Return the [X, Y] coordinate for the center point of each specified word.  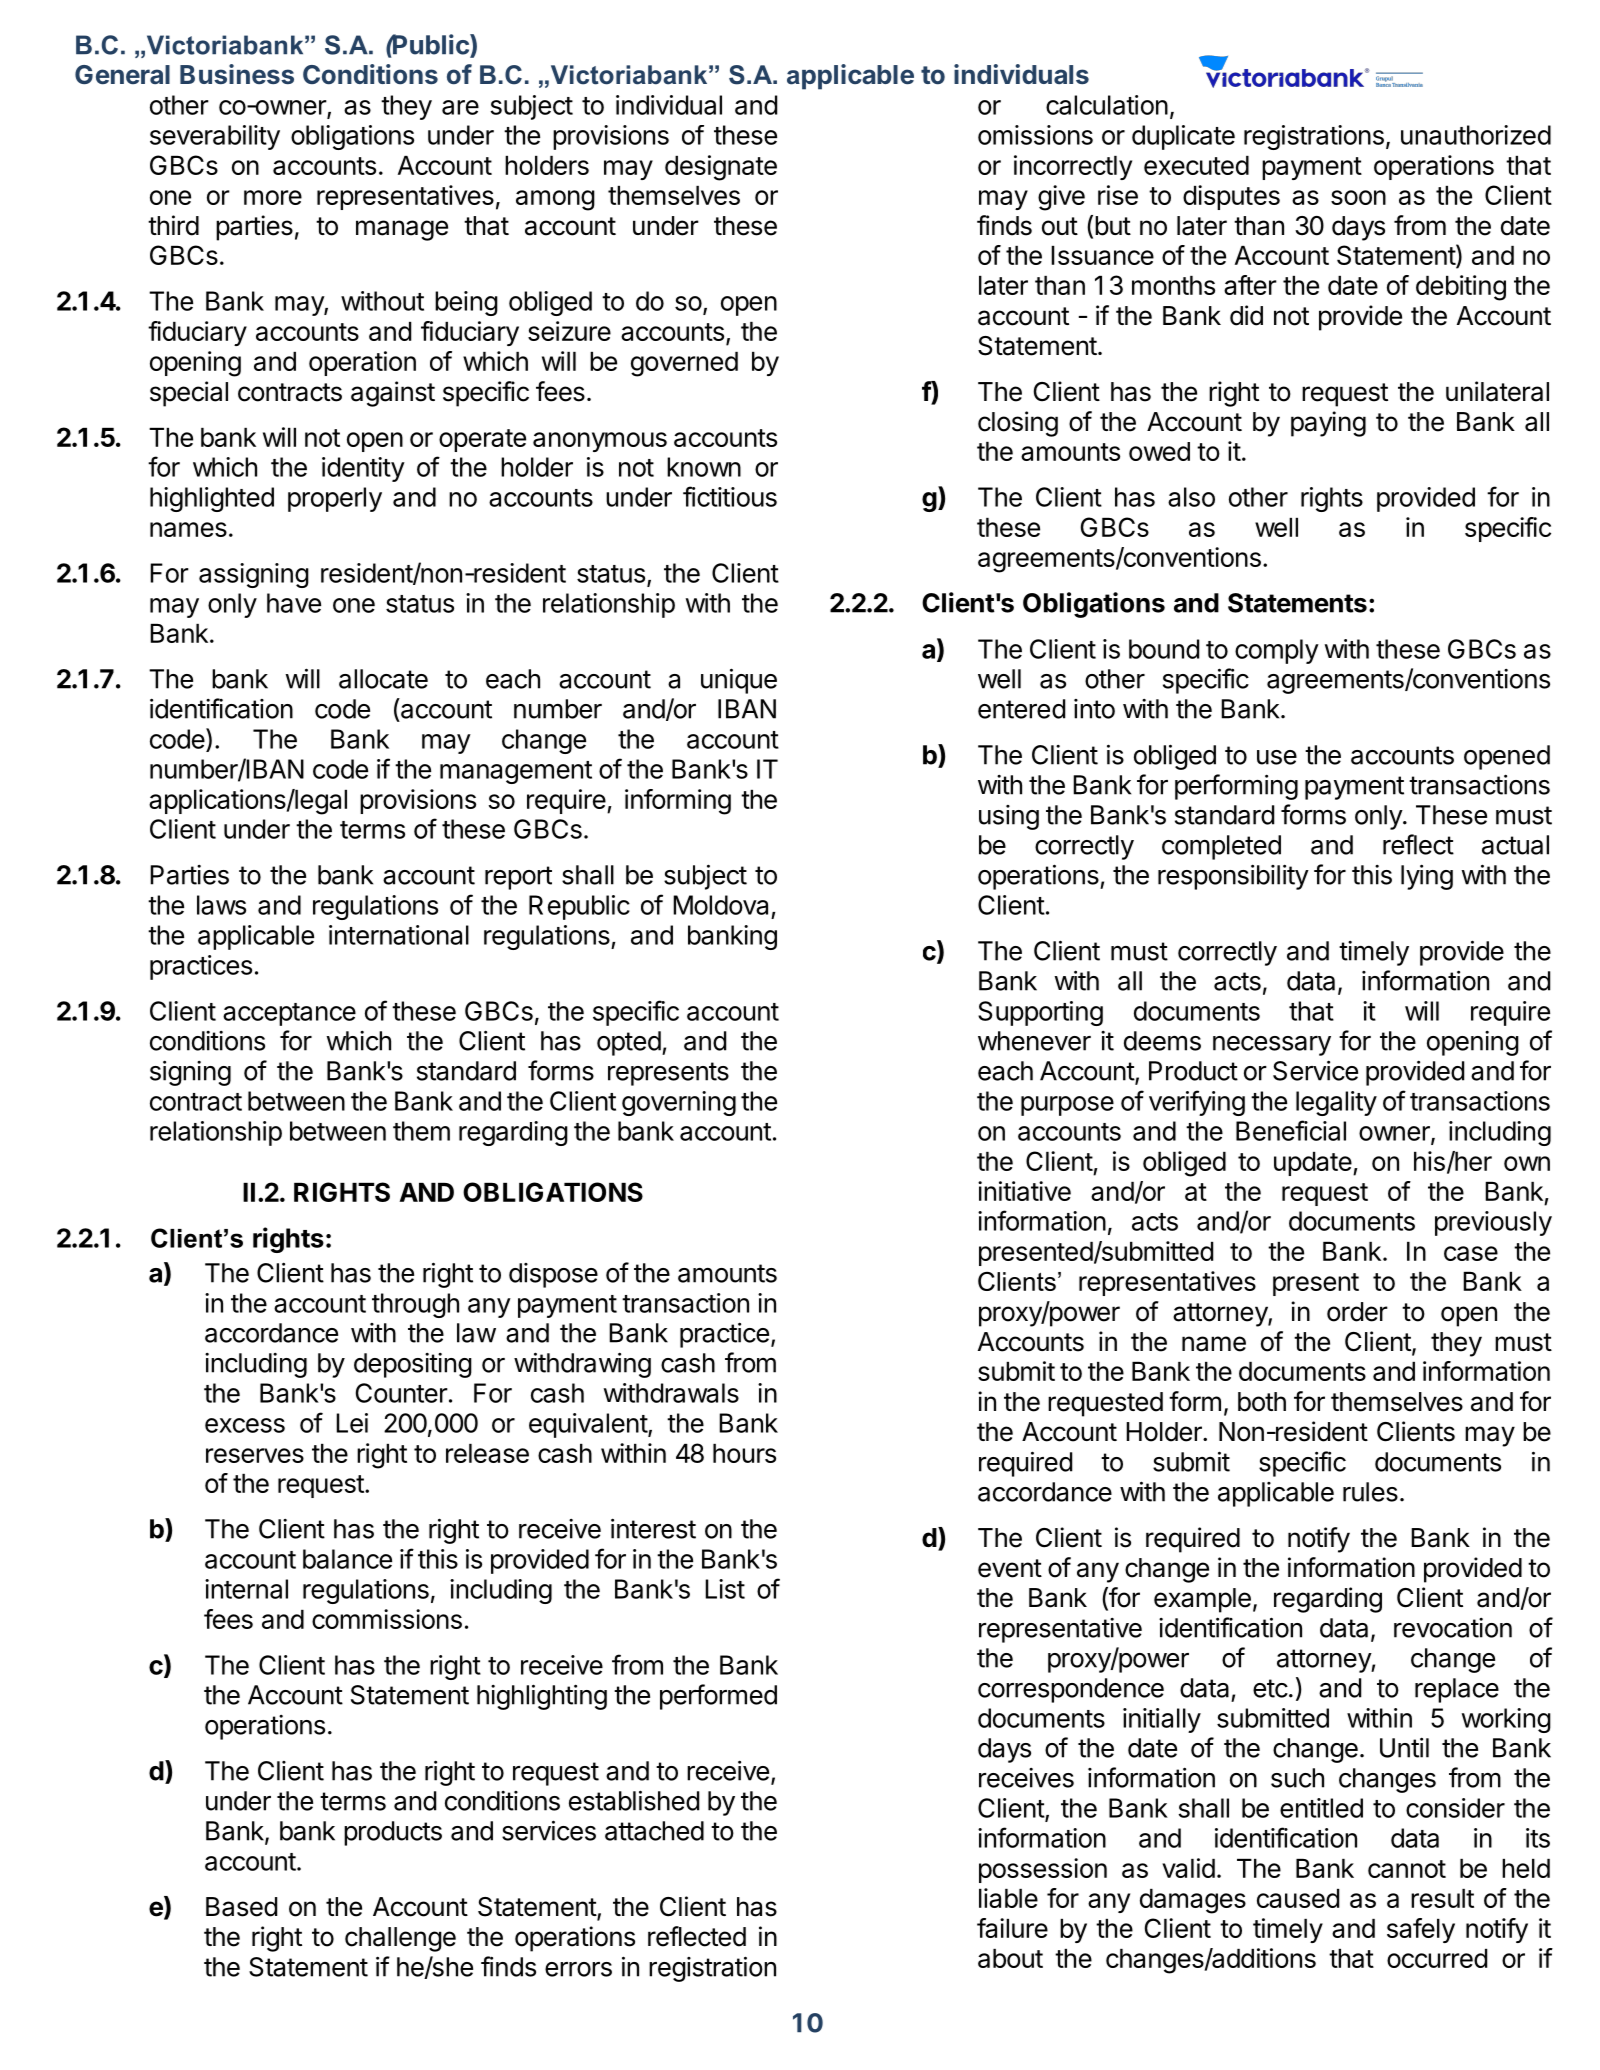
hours [744, 1453]
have [294, 603]
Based [241, 1907]
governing [679, 1103]
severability [215, 137]
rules [1370, 1492]
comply [1277, 651]
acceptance [289, 1014]
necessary [1272, 1046]
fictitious [730, 496]
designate [721, 168]
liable [1008, 1898]
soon [1358, 197]
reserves [255, 1455]
